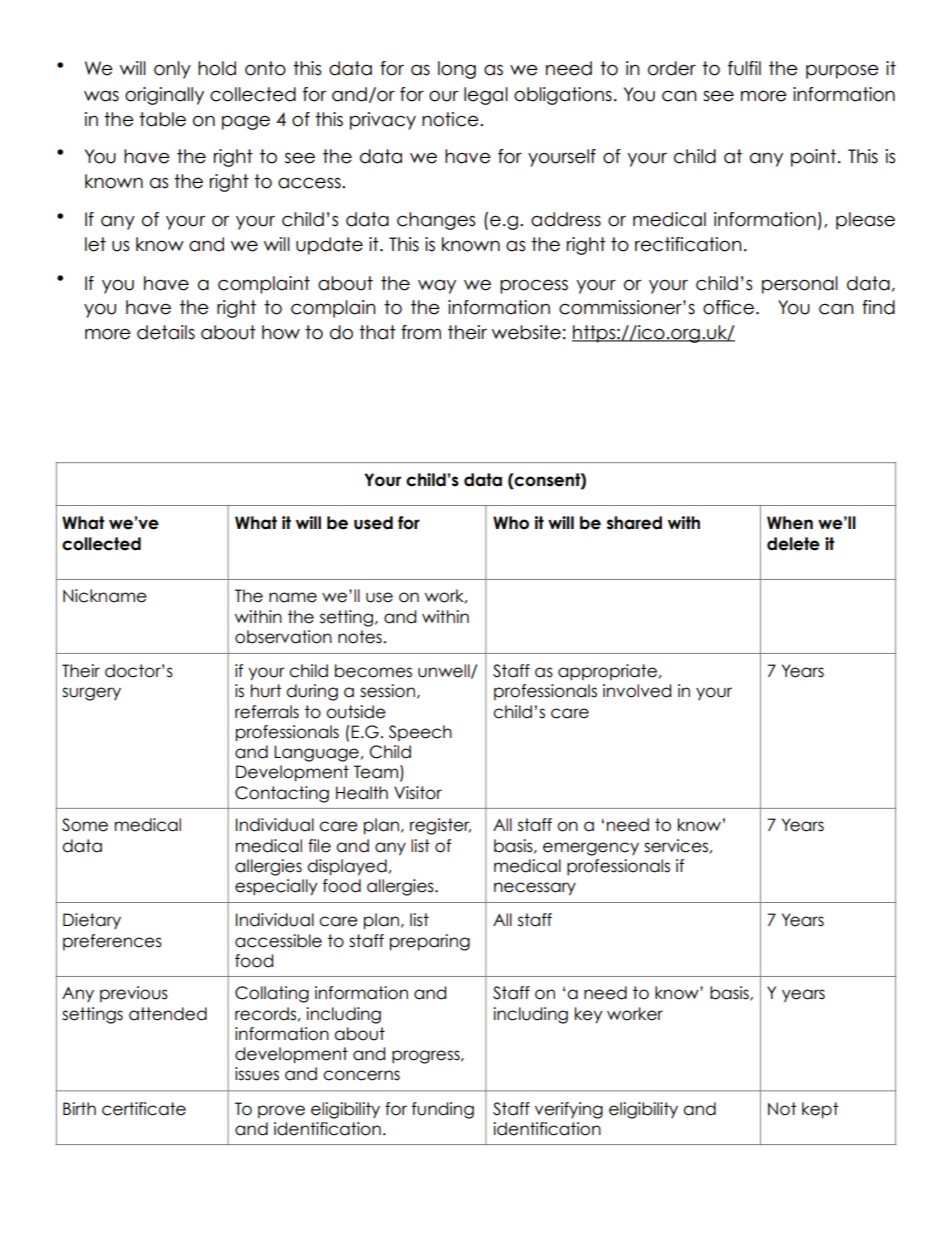 The height and width of the screenshot is (1233, 952). I want to click on details, so click(166, 332).
